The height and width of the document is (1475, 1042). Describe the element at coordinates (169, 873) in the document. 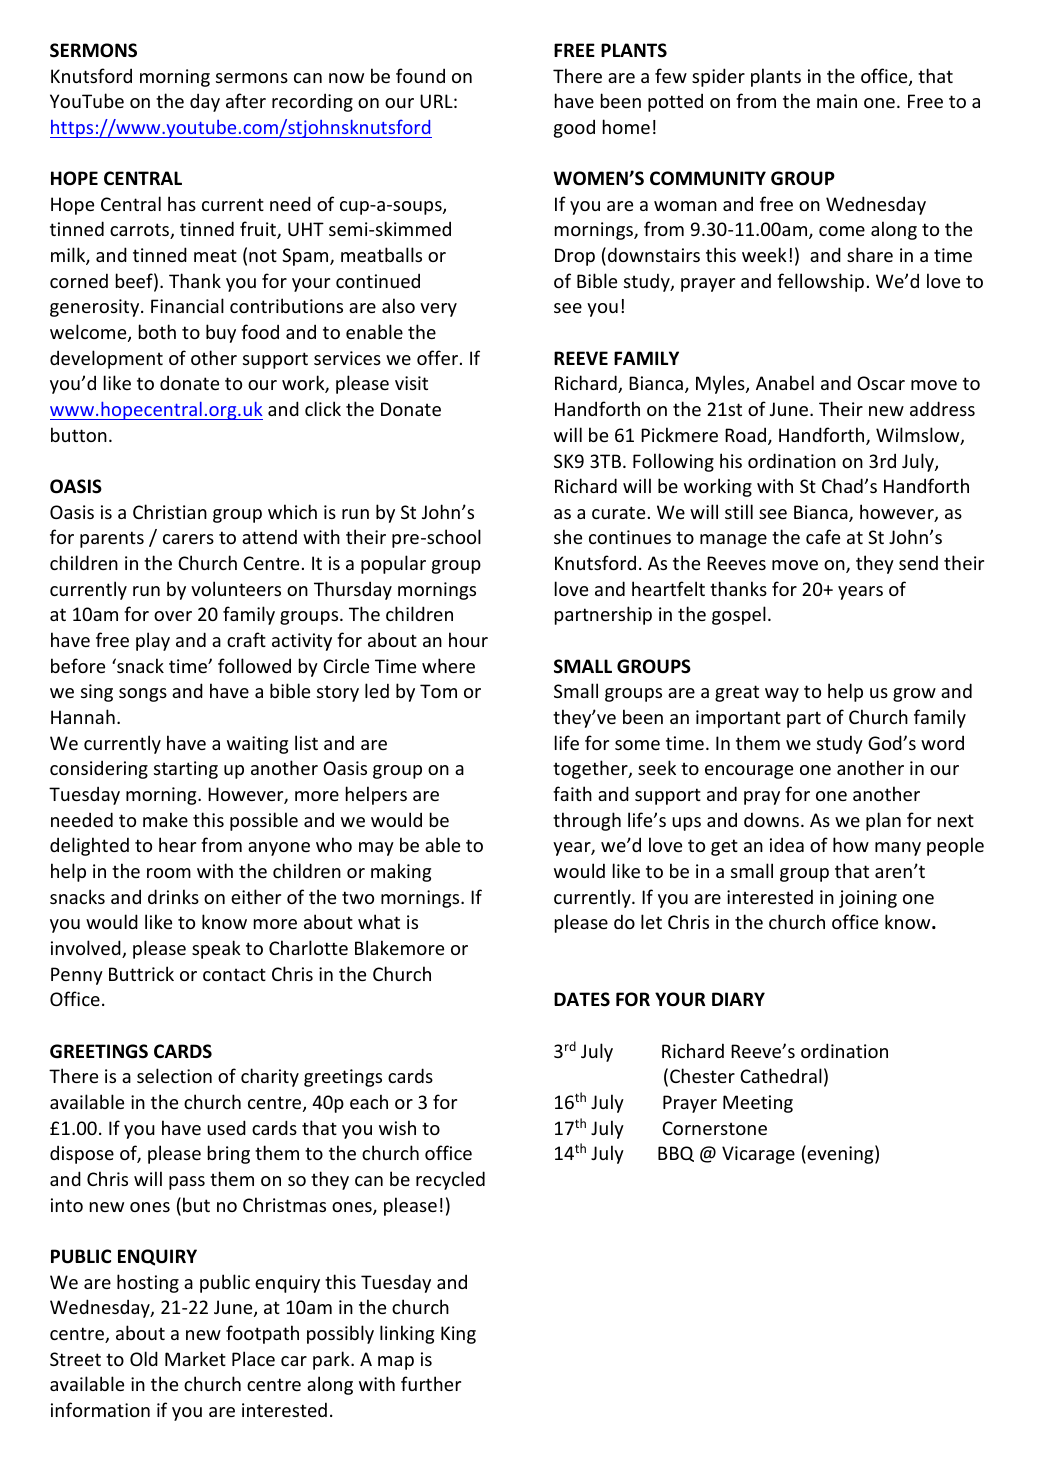

I see `room` at that location.
